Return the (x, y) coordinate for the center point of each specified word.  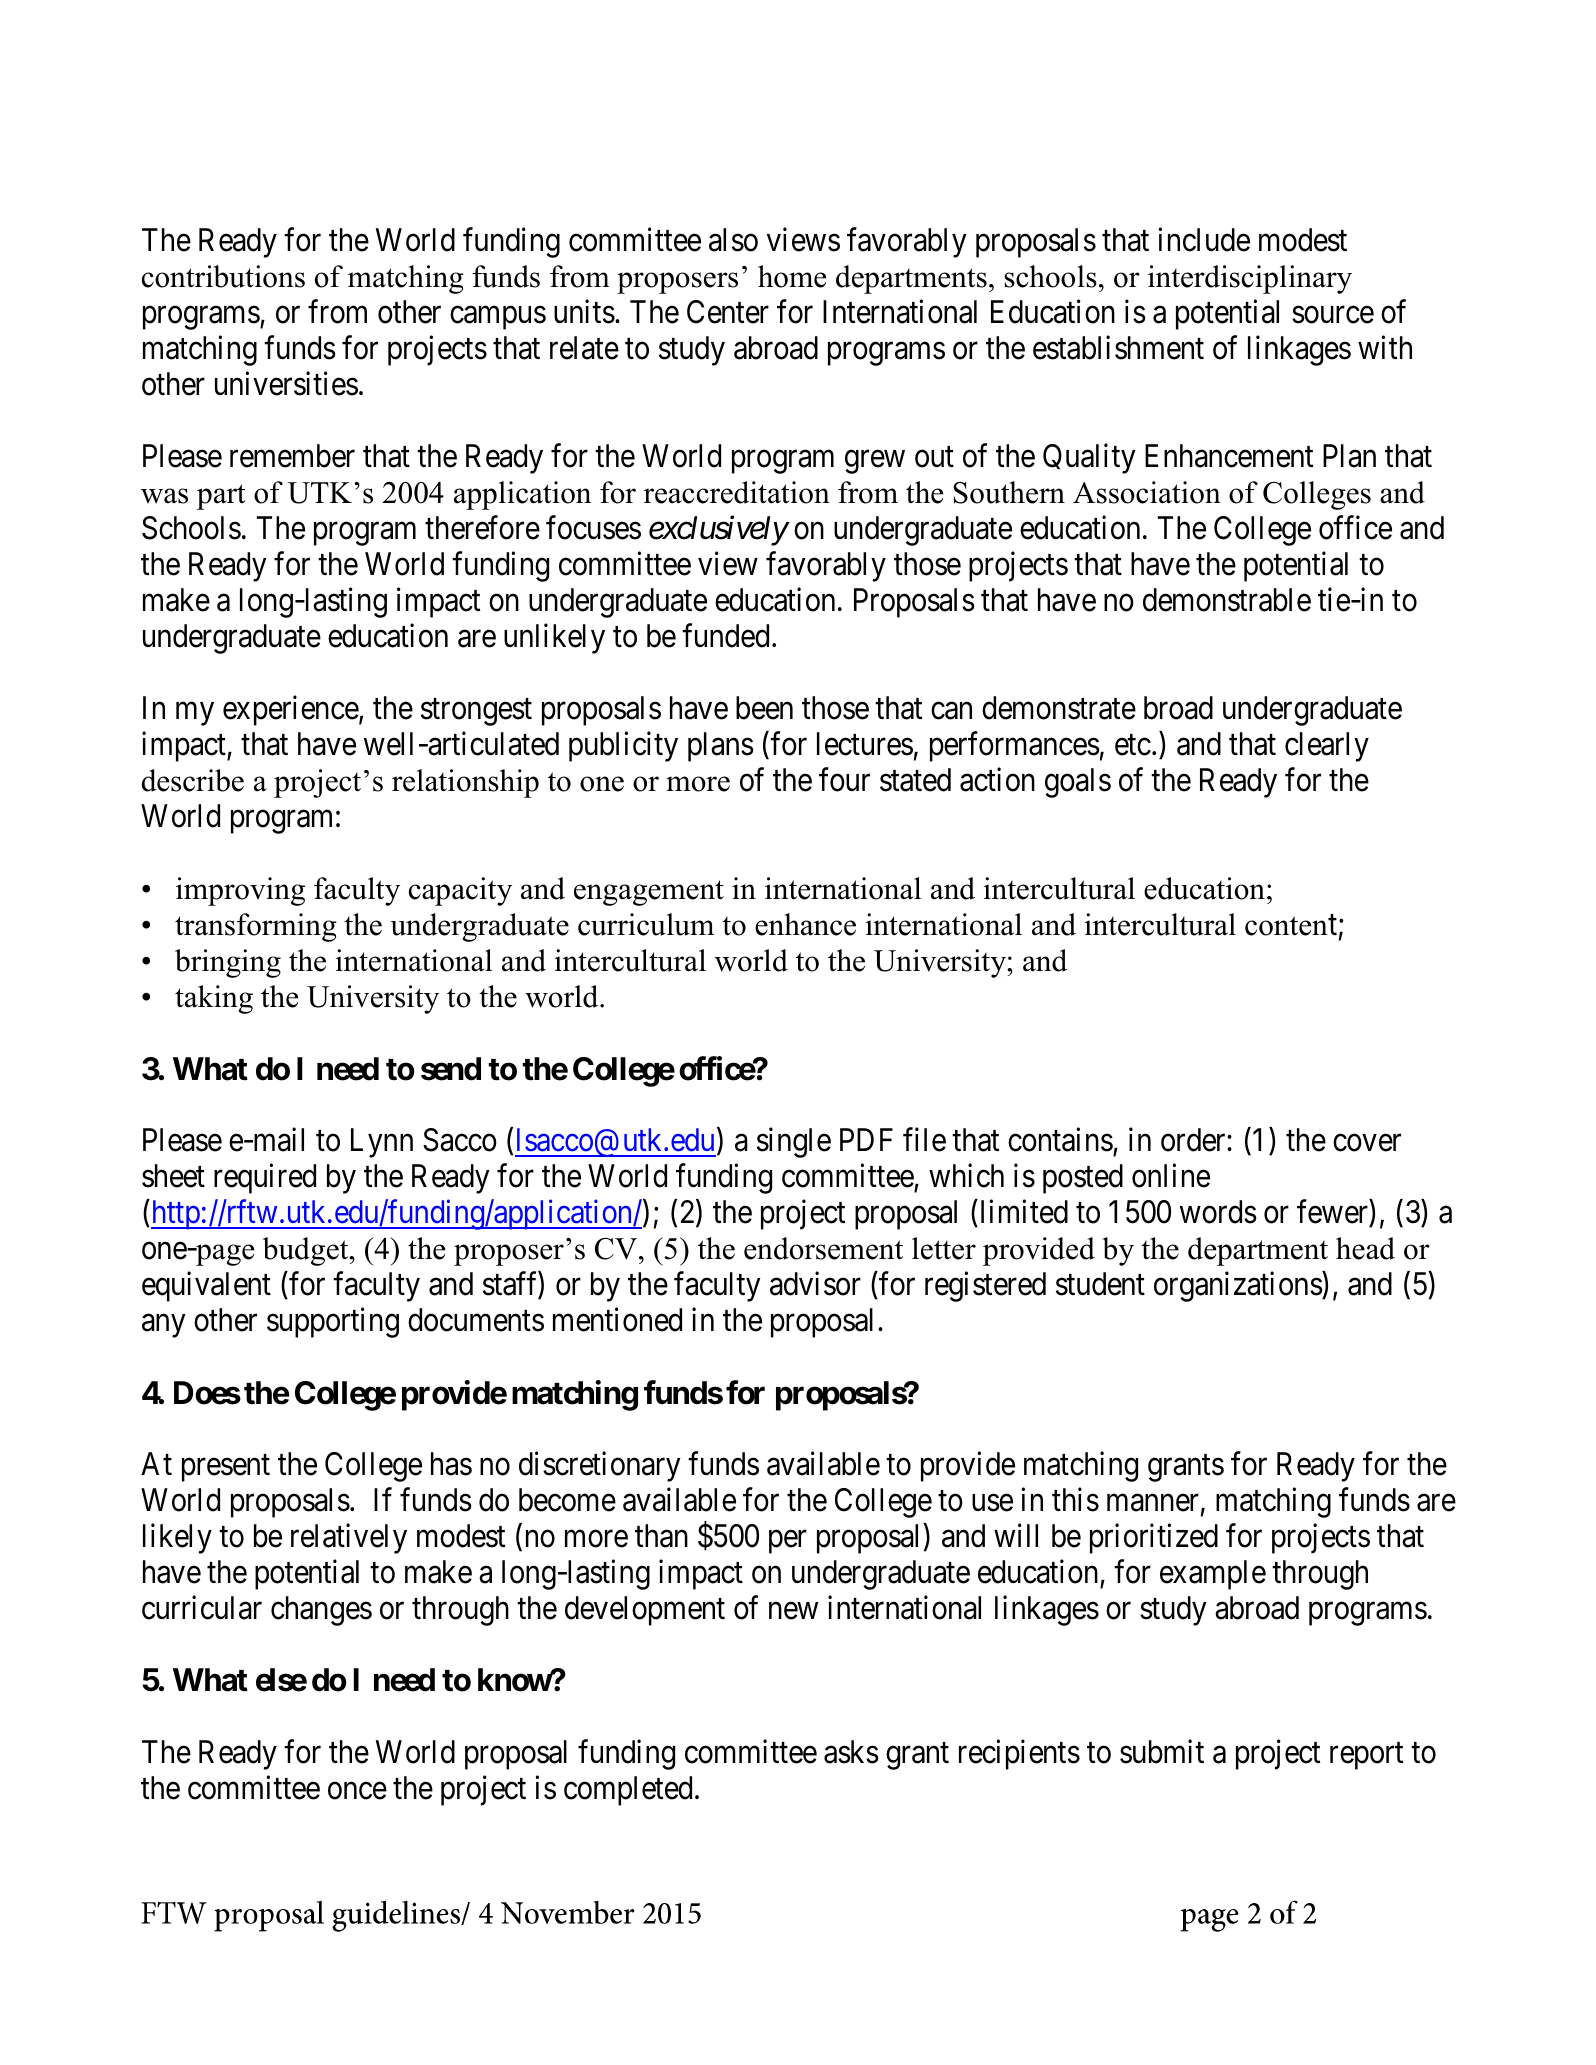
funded (725, 636)
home (792, 276)
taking (214, 999)
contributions (223, 276)
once (357, 1791)
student (1100, 1284)
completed (628, 1791)
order (1194, 1140)
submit (1162, 1751)
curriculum (646, 924)
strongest (476, 712)
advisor (815, 1284)
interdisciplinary (1250, 279)
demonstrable (1227, 600)
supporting (333, 1323)
